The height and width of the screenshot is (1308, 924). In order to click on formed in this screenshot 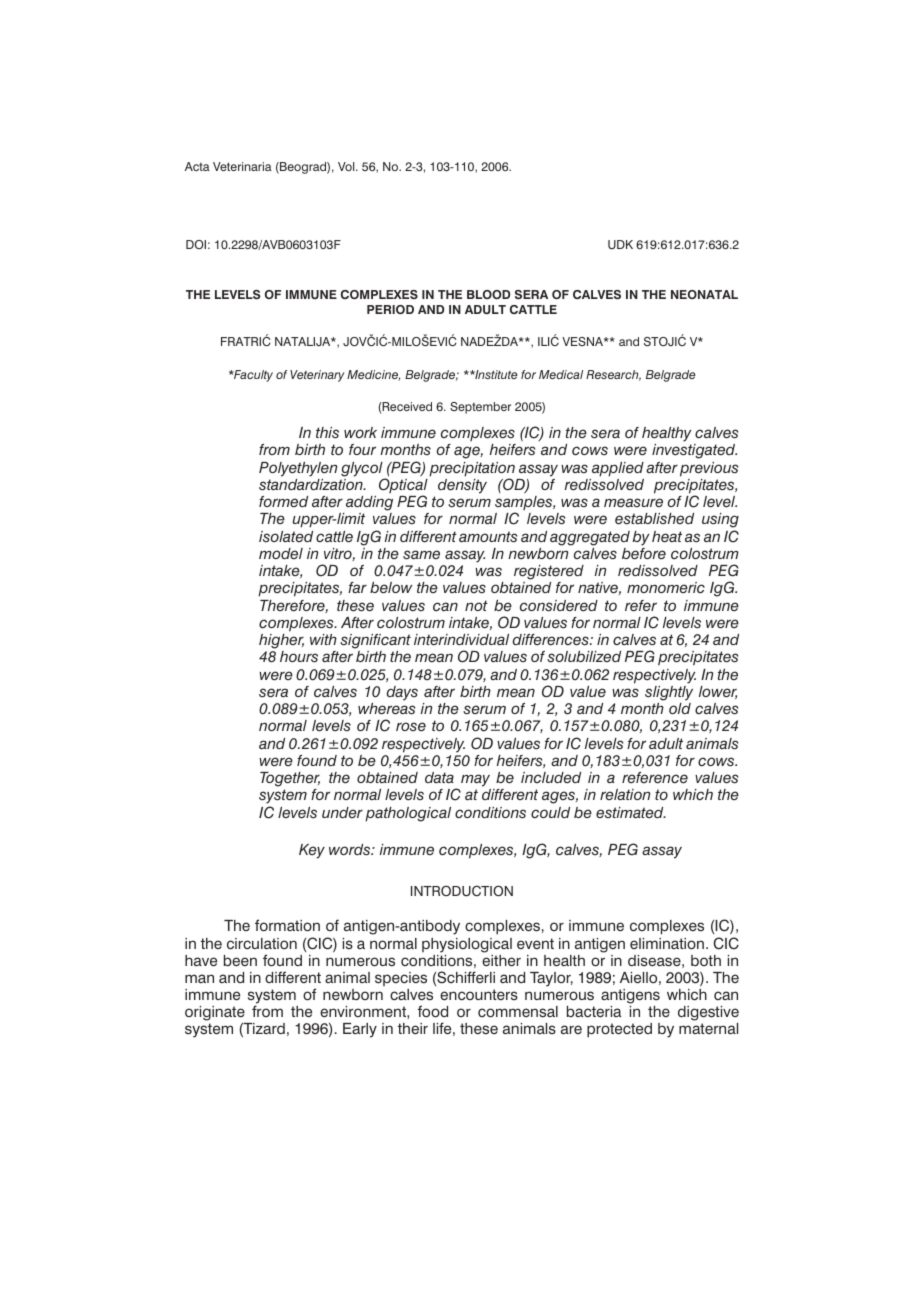, I will do `click(283, 501)`.
